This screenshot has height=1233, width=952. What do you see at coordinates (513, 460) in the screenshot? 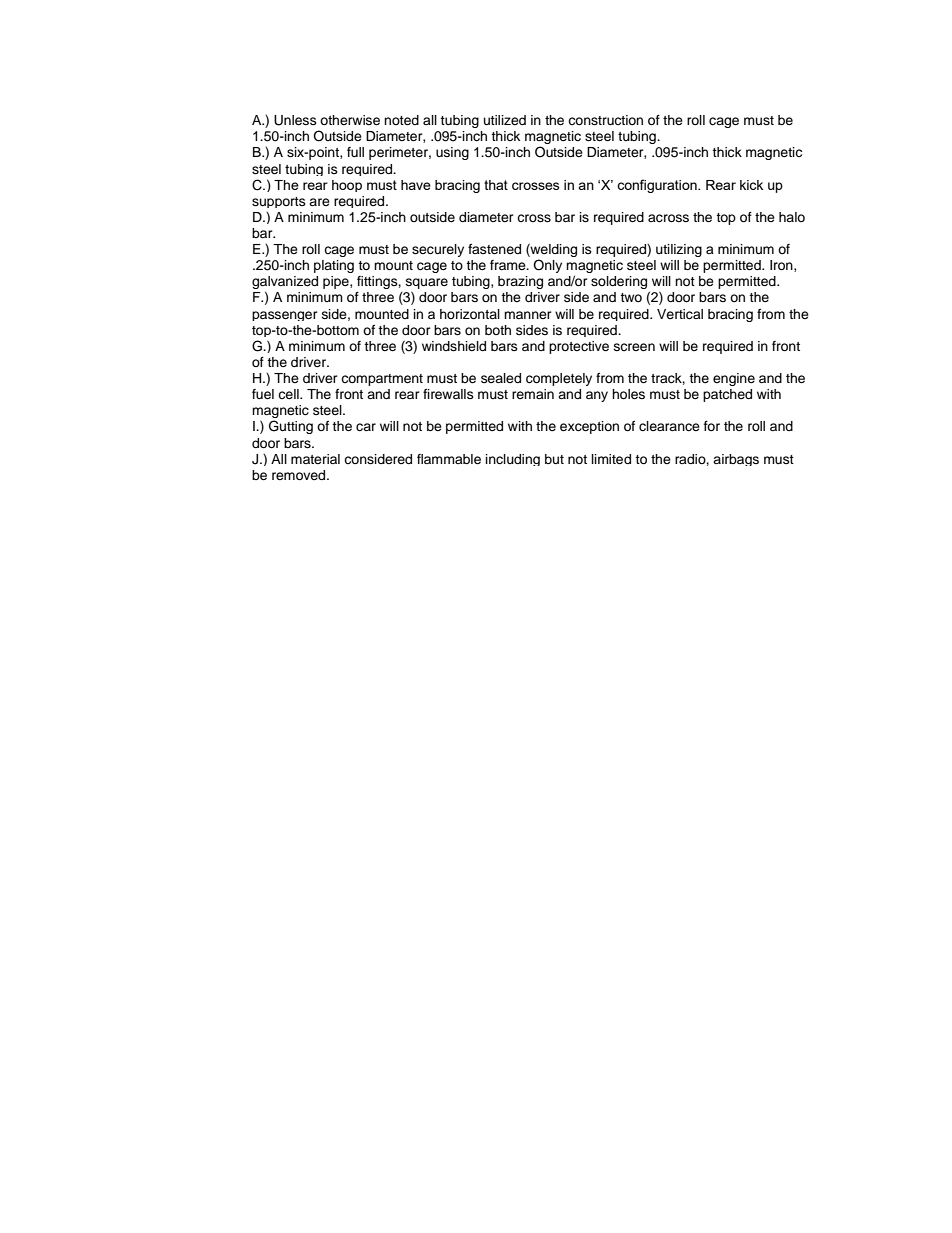
I see `including` at bounding box center [513, 460].
